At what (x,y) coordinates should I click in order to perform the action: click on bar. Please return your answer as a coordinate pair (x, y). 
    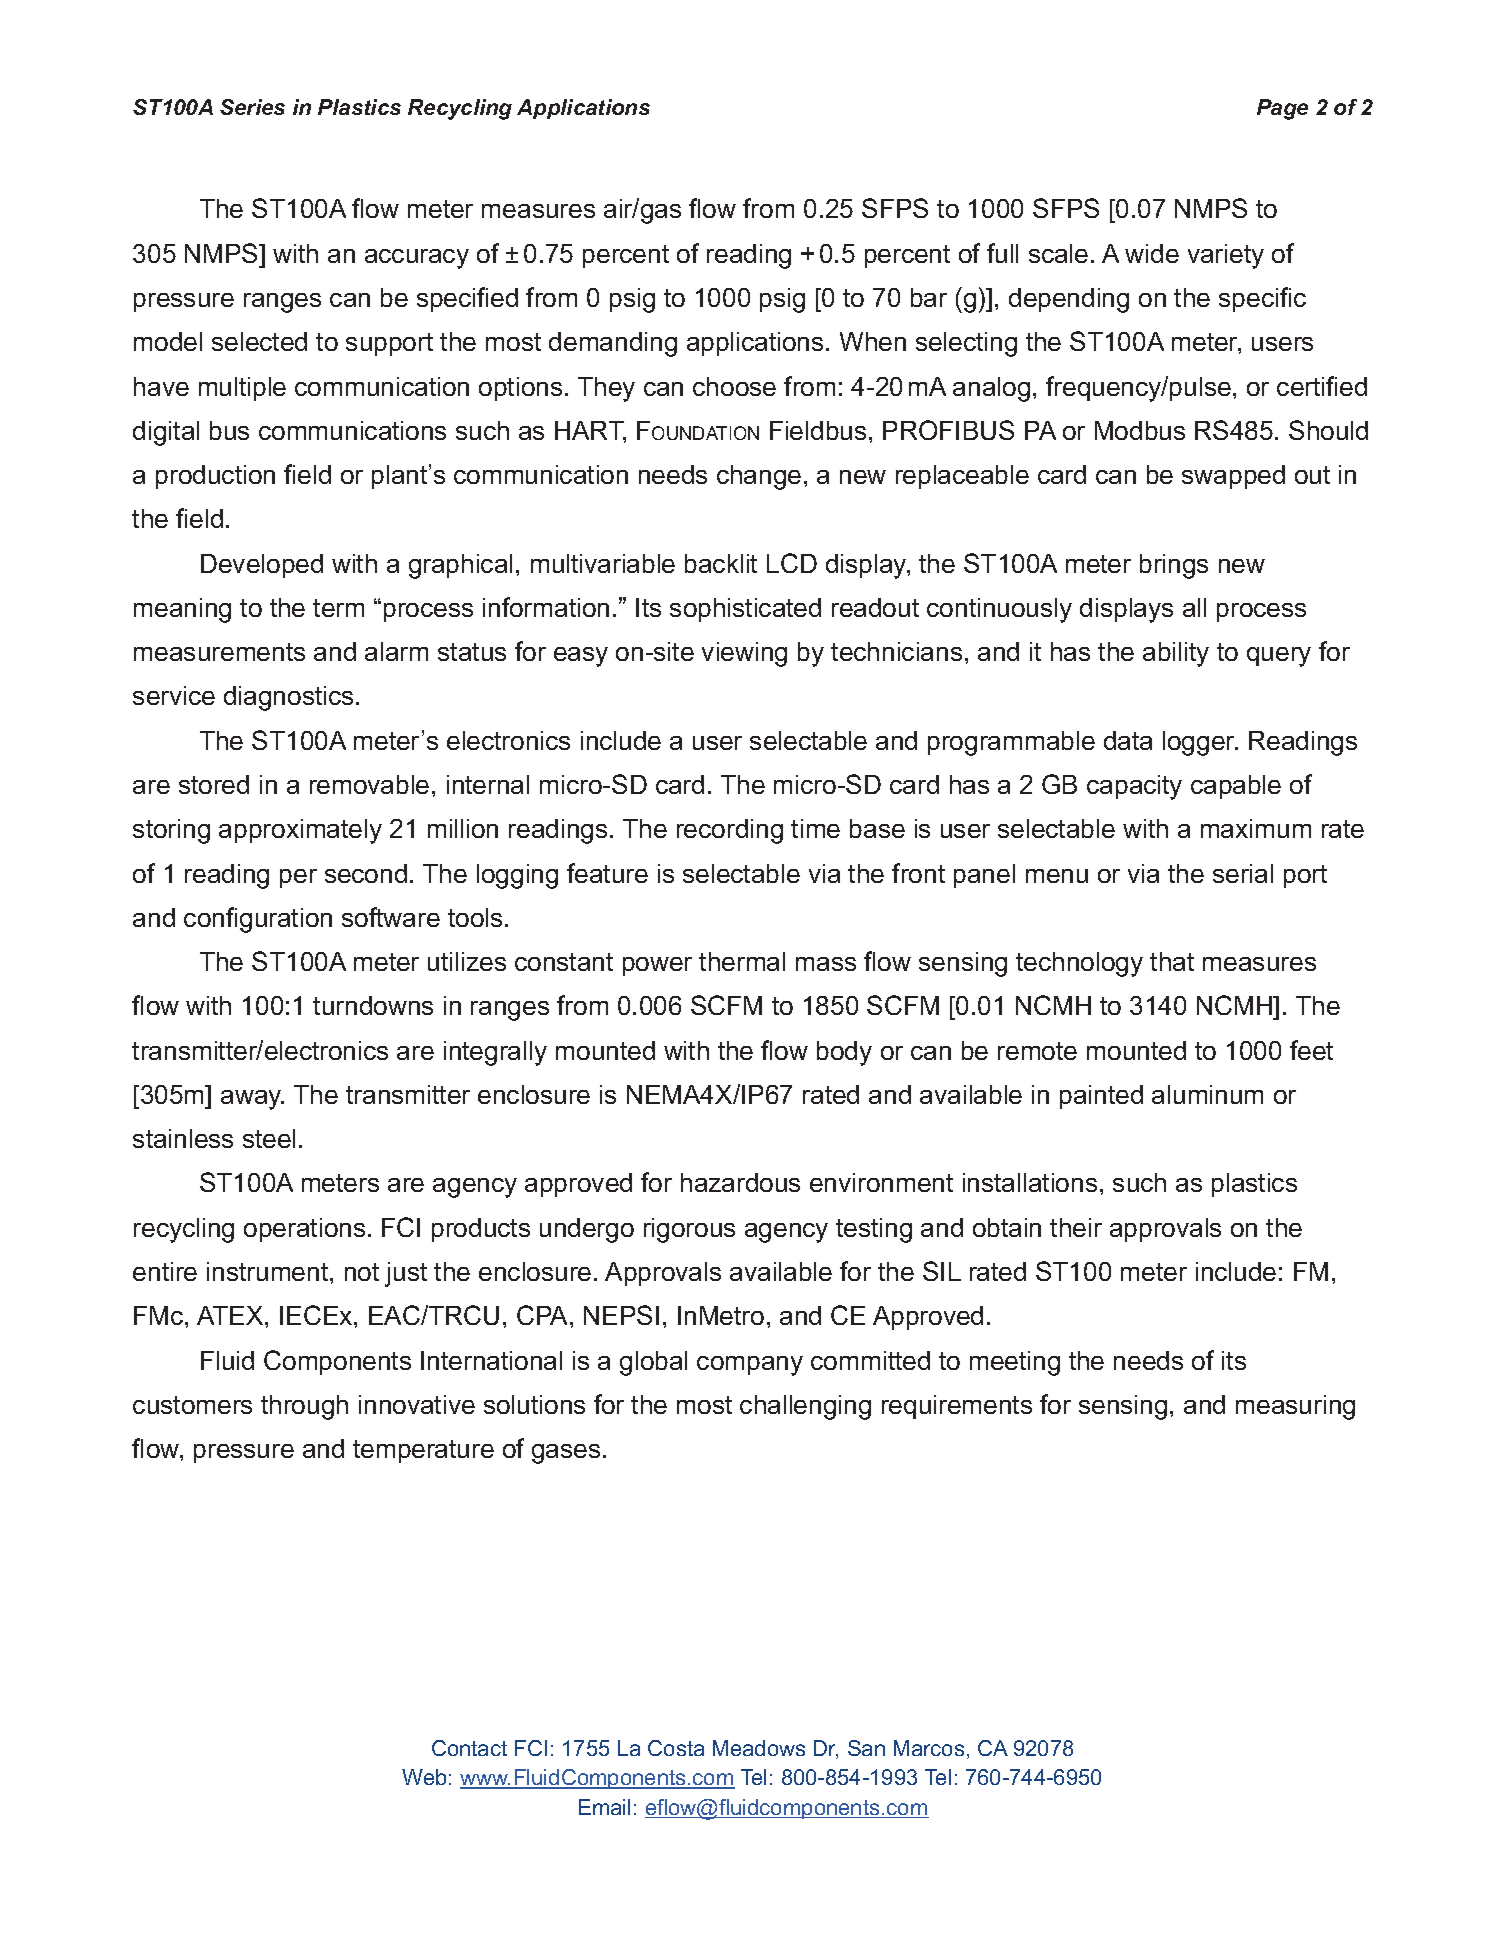
    Looking at the image, I should click on (929, 297).
